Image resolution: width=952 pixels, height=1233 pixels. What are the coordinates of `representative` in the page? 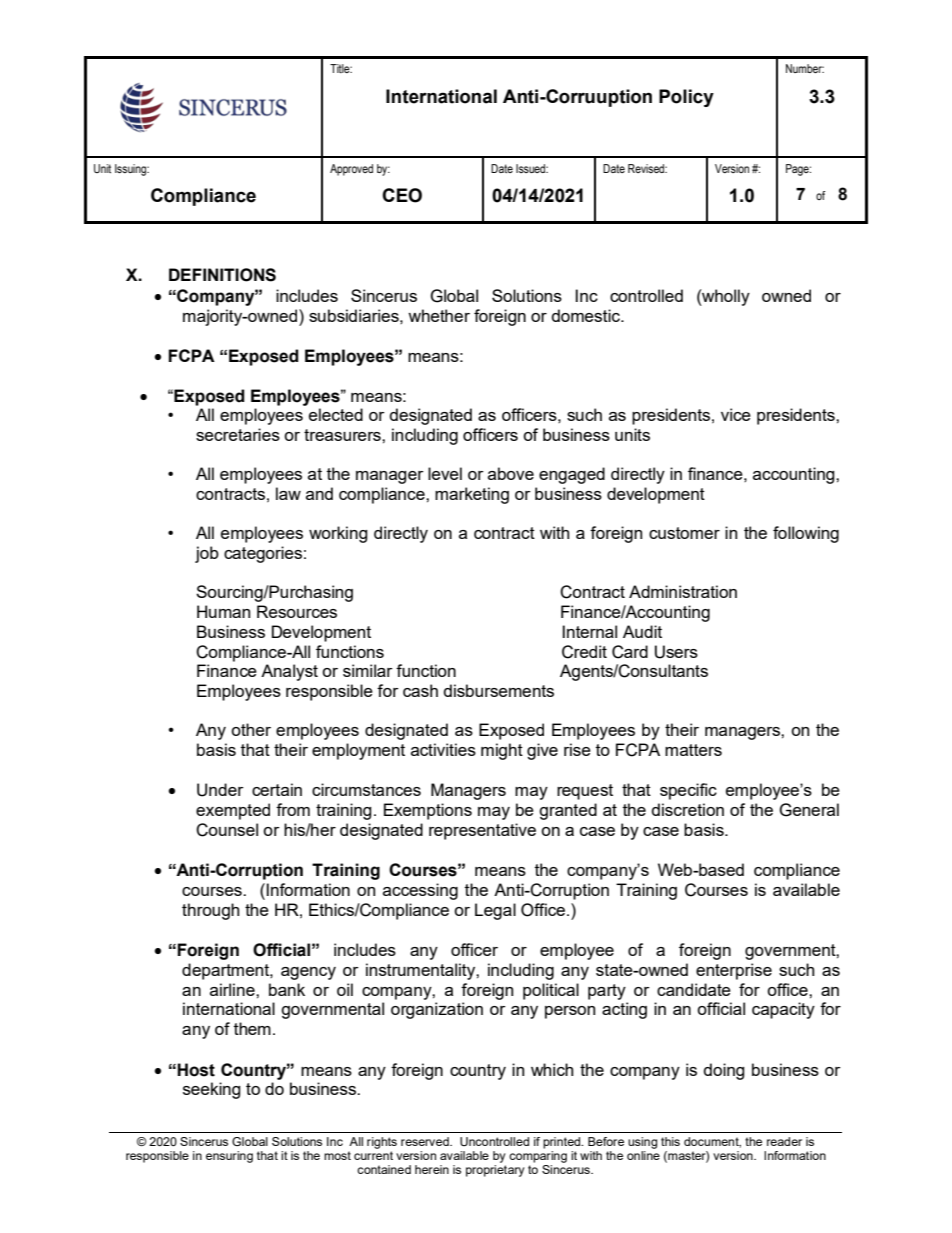 It's located at (482, 831).
